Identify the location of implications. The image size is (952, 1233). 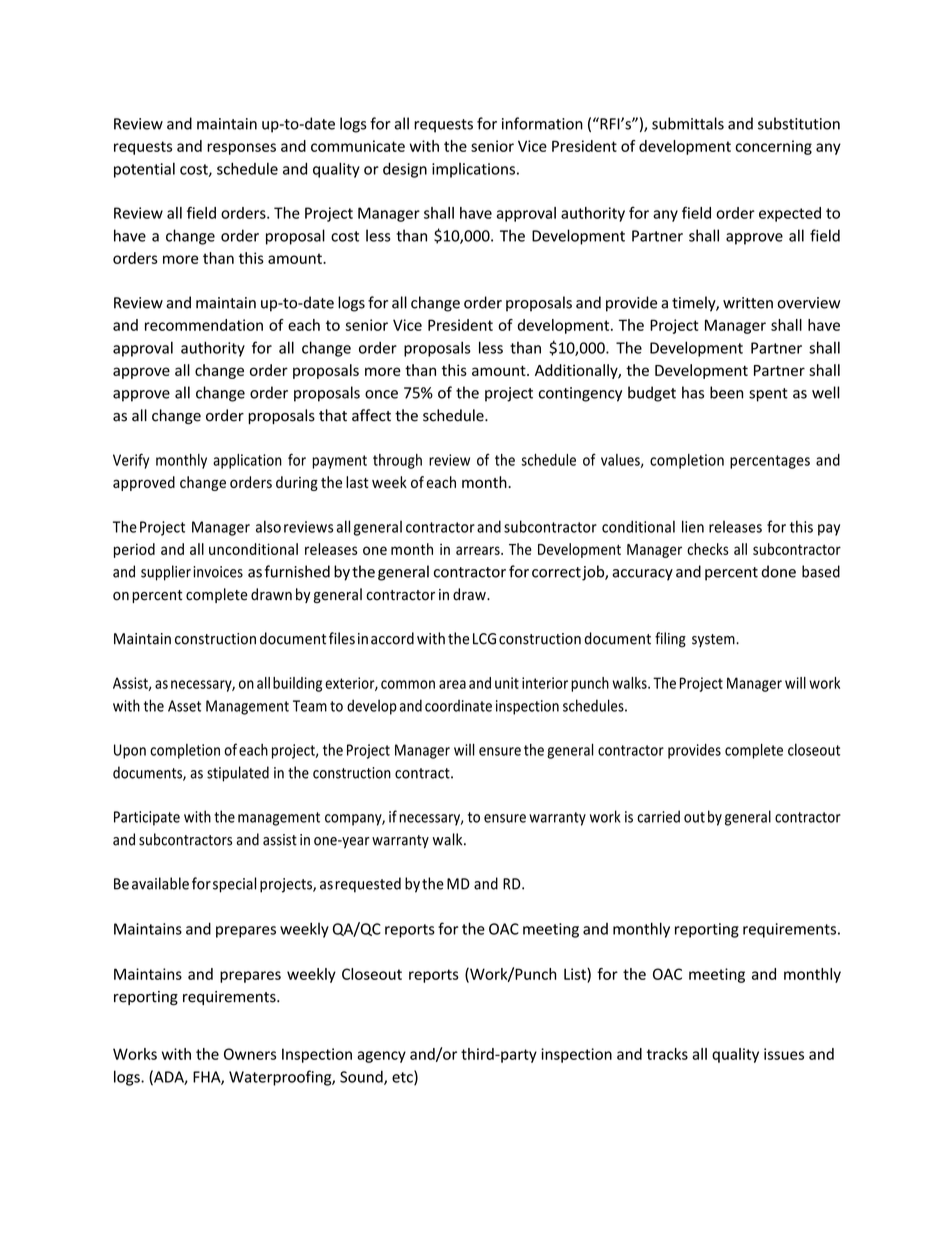
(473, 170).
